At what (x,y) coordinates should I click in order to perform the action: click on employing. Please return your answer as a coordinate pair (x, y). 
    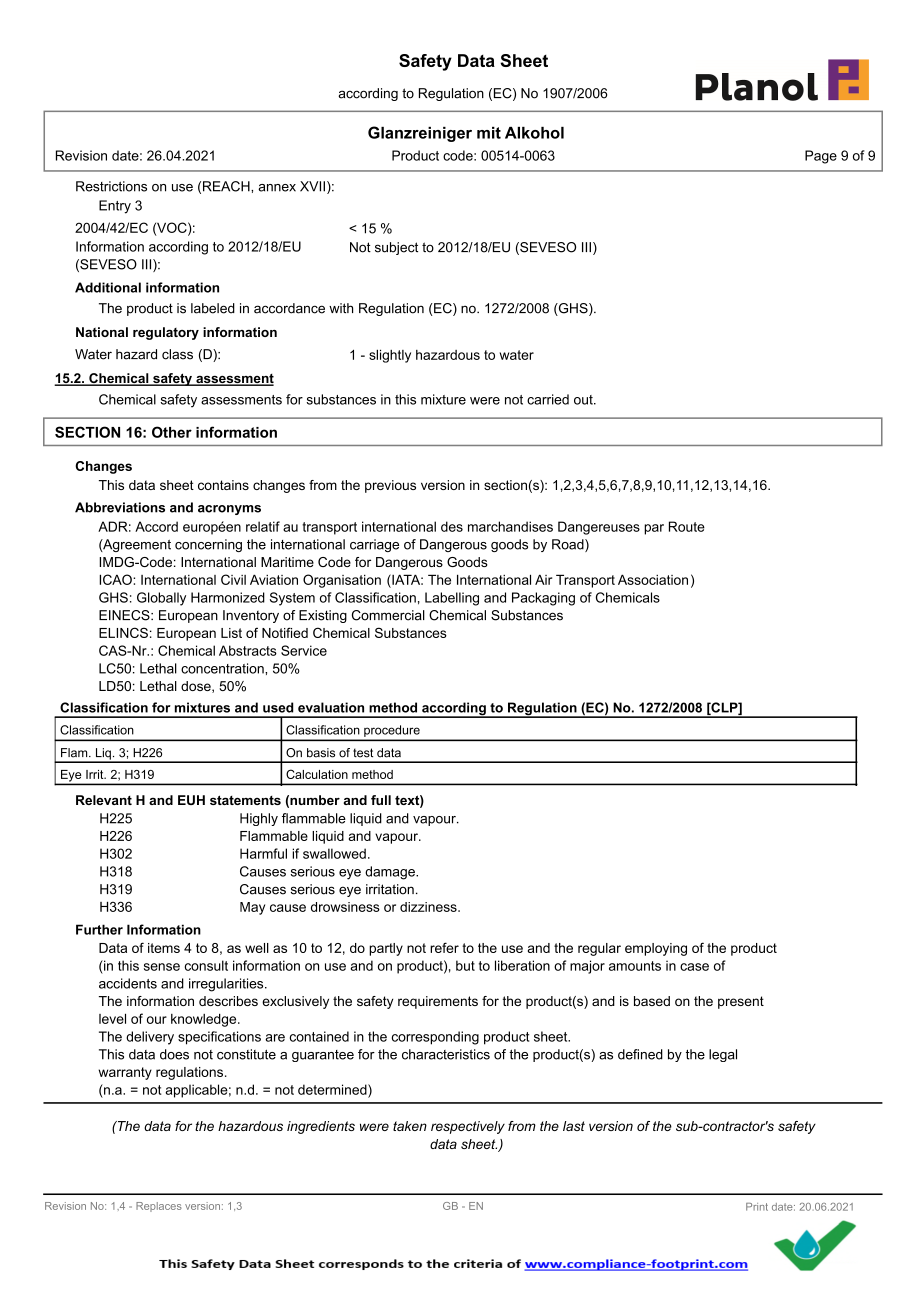
    Looking at the image, I should click on (656, 949).
